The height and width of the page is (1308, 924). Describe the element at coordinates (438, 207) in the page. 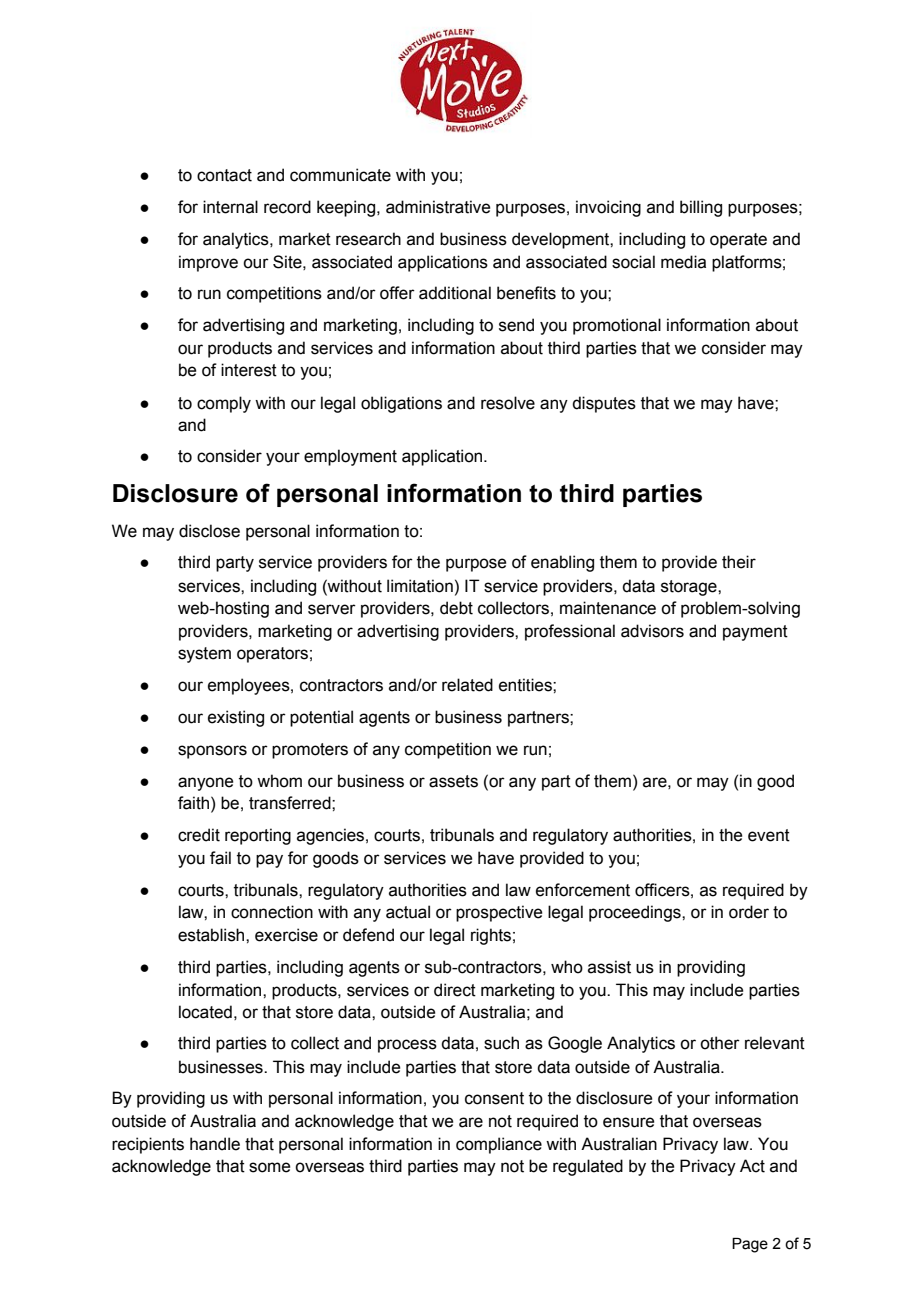

I see `administrative` at that location.
